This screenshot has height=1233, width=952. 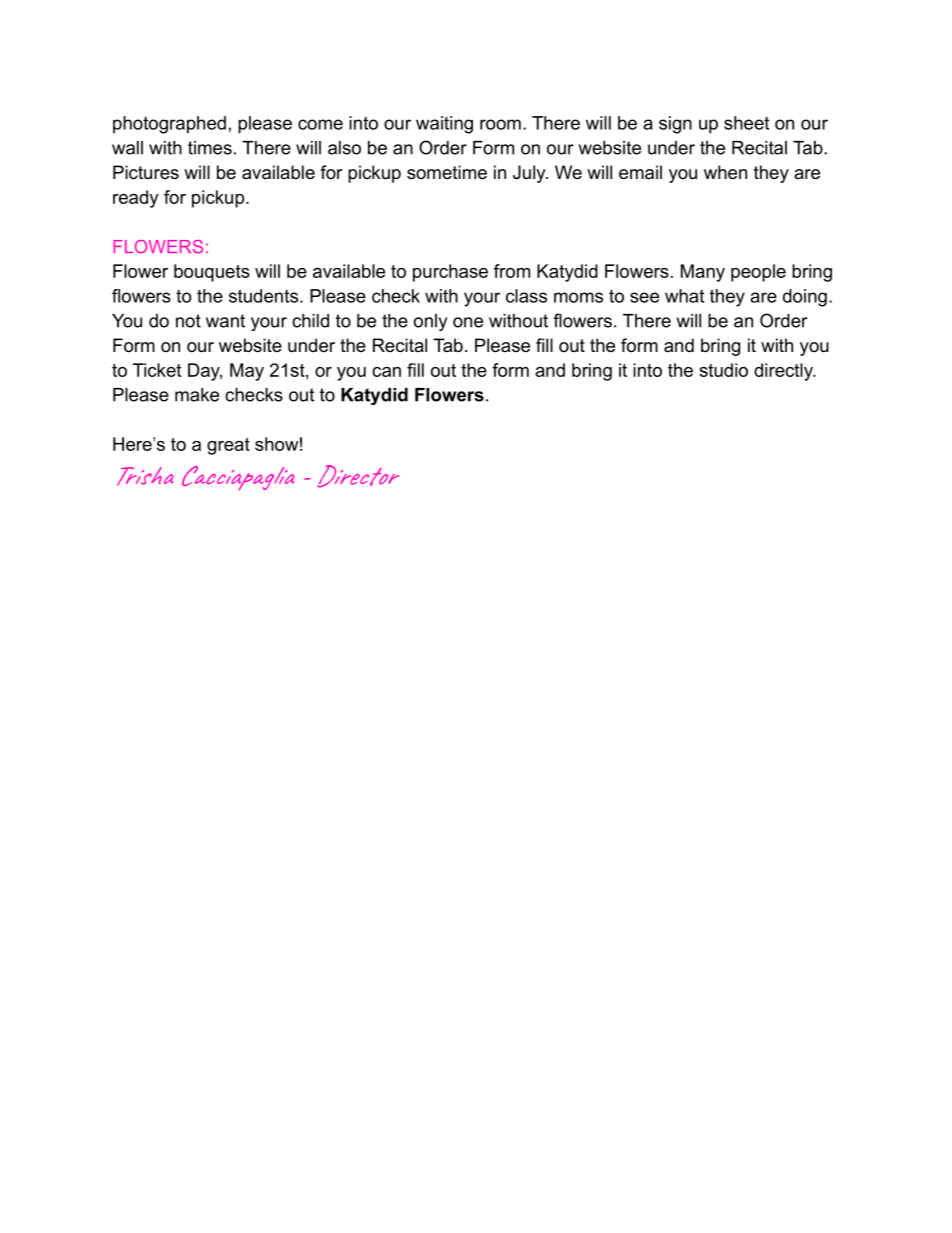 What do you see at coordinates (723, 370) in the screenshot?
I see `studio` at bounding box center [723, 370].
